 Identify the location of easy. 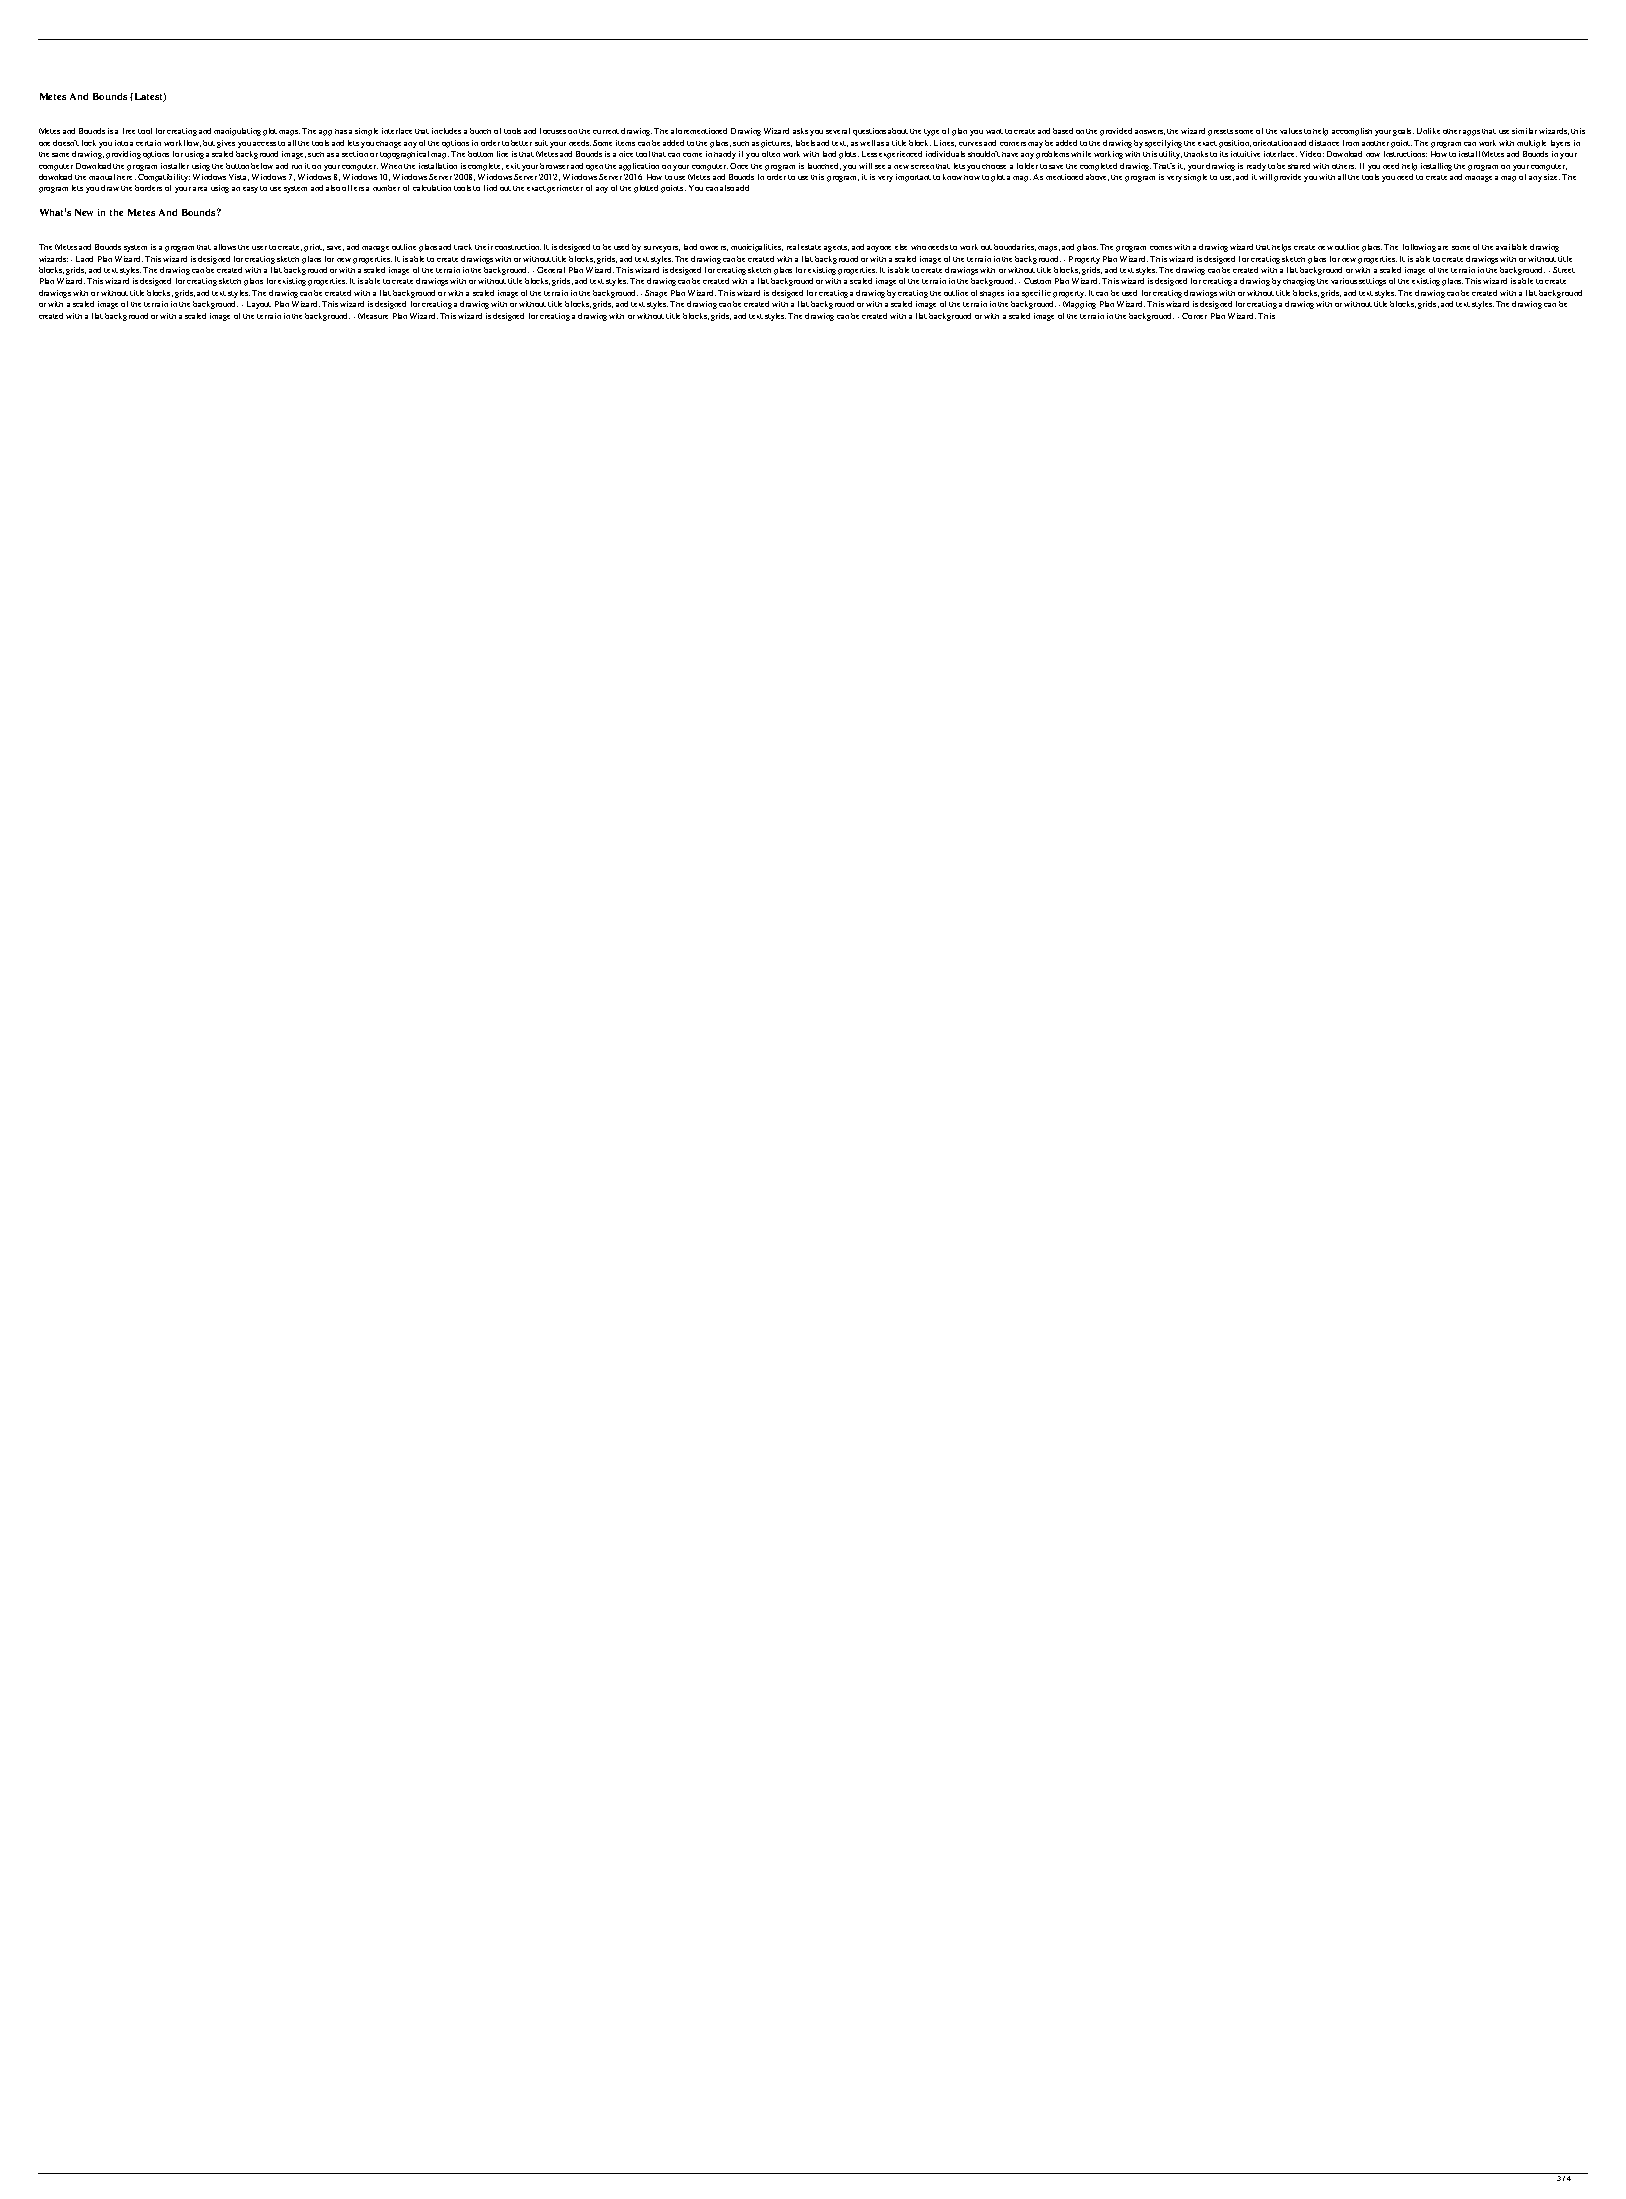
(250, 190).
